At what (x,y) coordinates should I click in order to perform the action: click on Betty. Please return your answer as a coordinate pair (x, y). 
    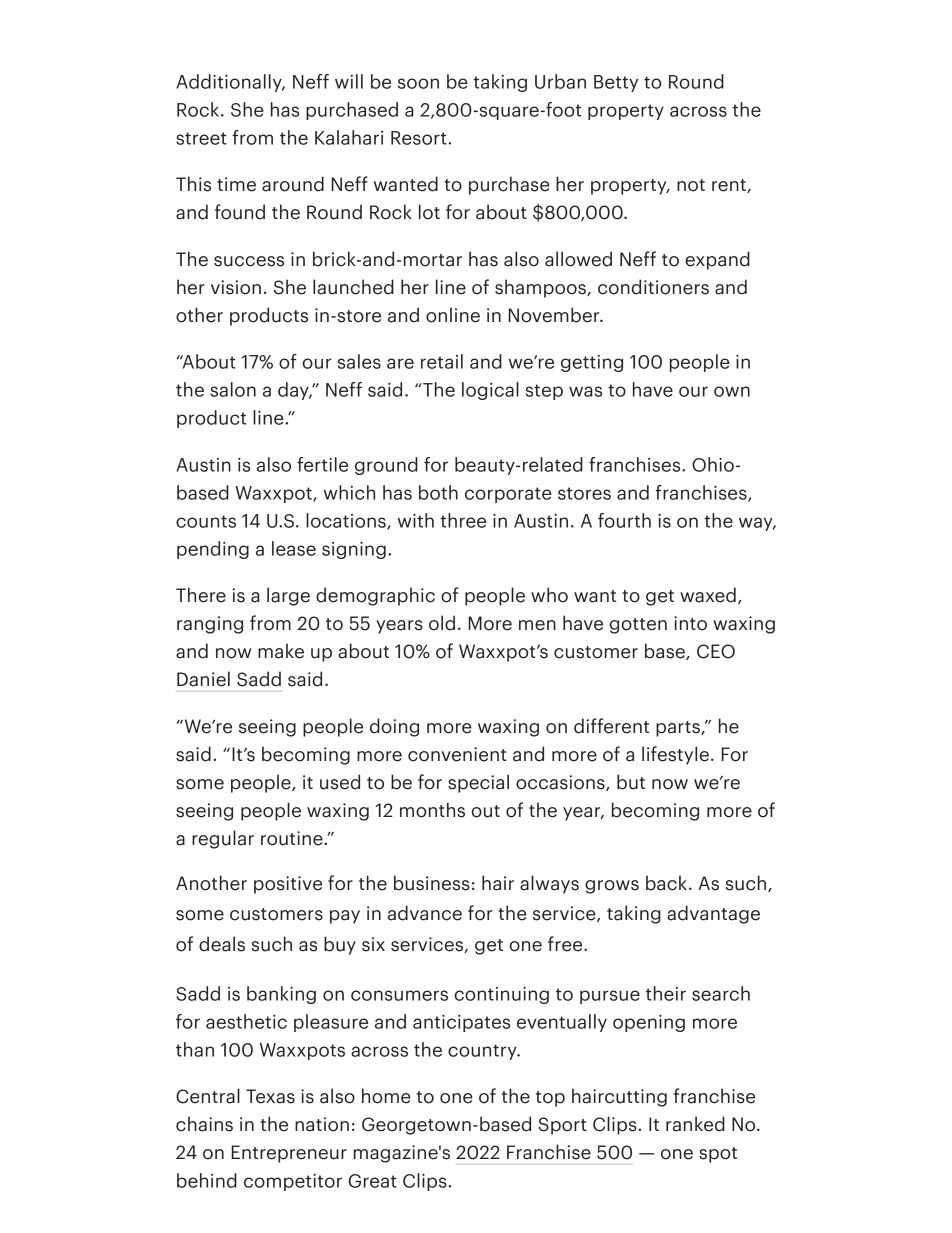
    Looking at the image, I should click on (616, 83).
